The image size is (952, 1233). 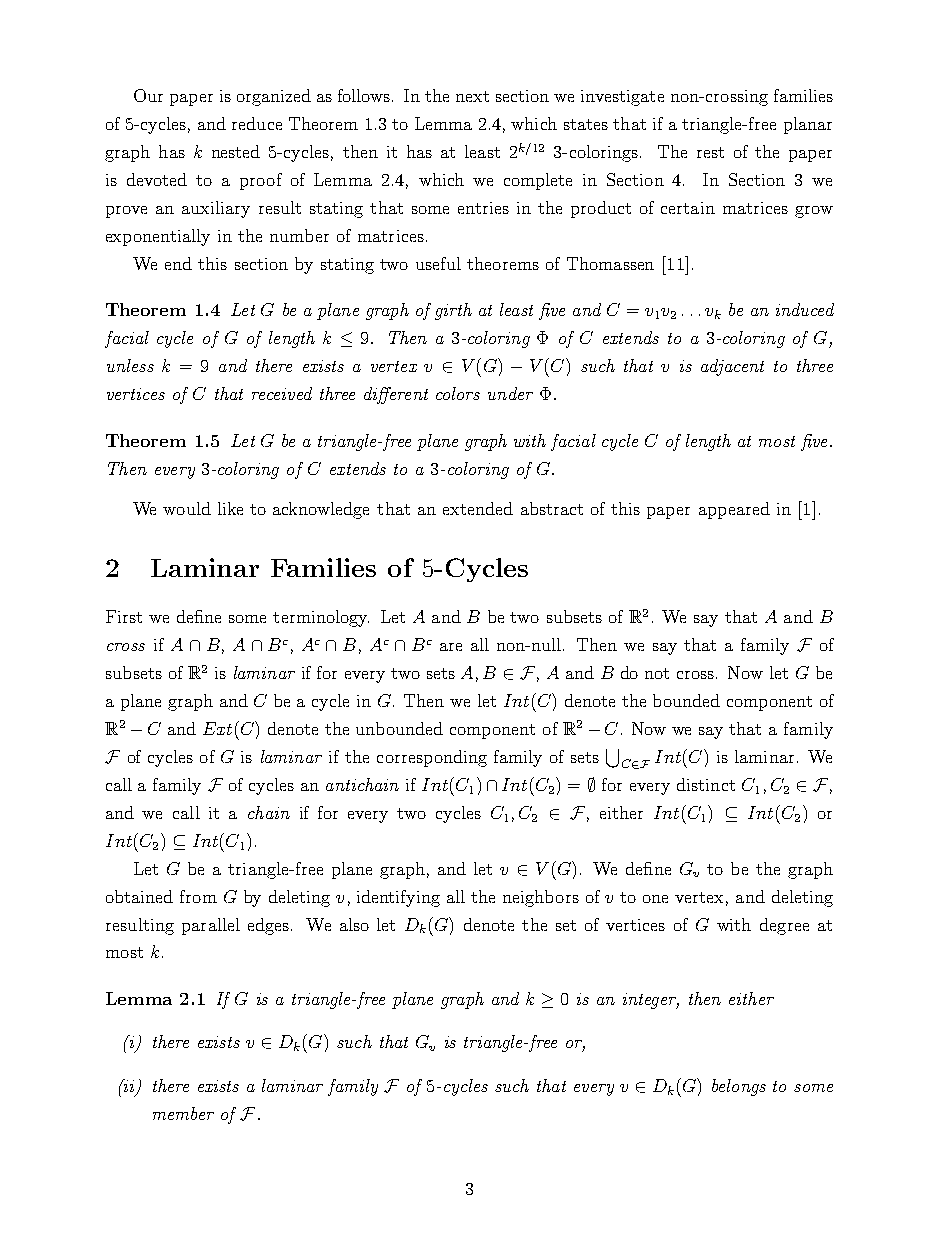 I want to click on would, so click(x=187, y=508).
